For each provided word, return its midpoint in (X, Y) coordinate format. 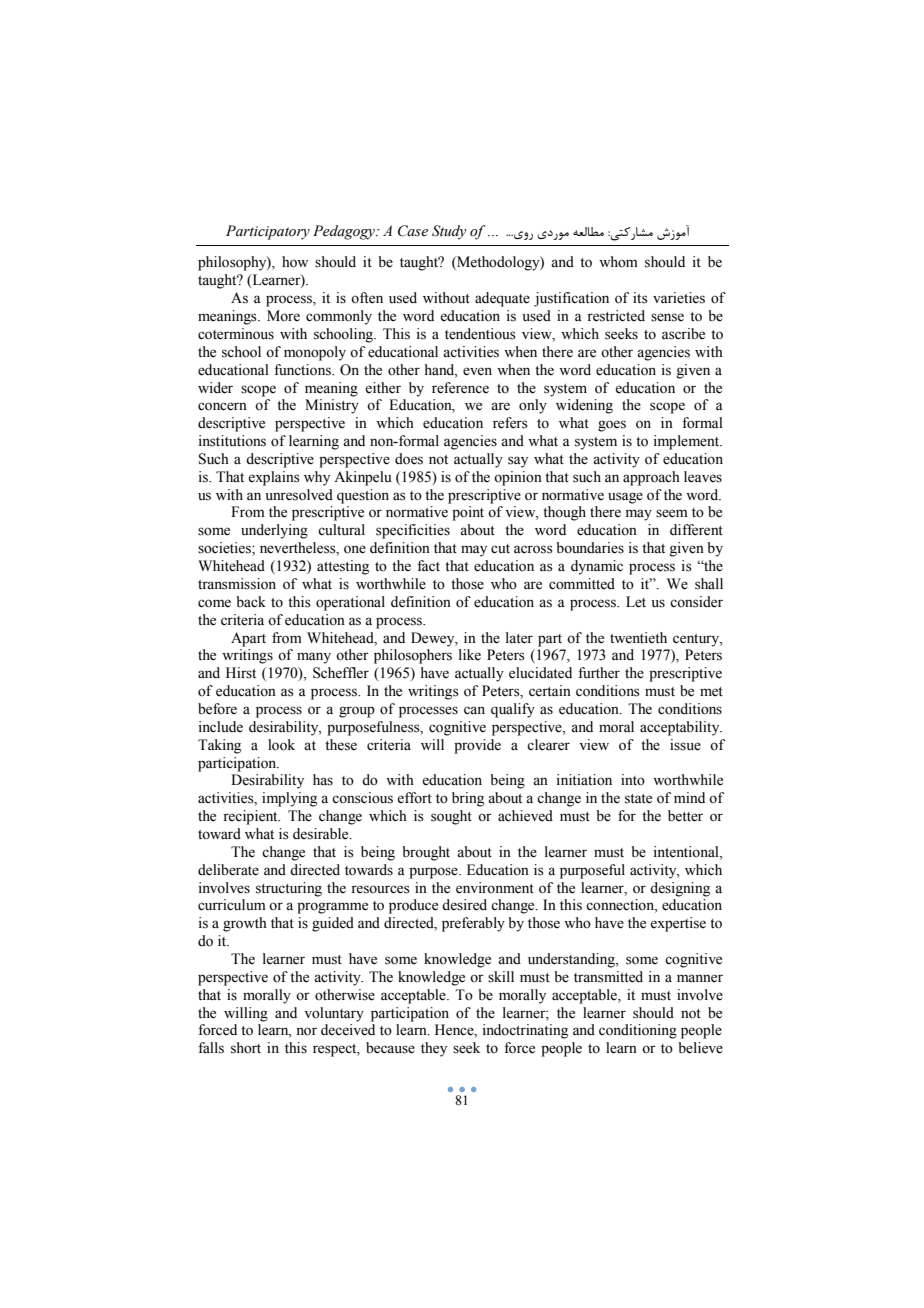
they (434, 1049)
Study (449, 232)
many (314, 658)
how (295, 262)
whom (618, 262)
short (246, 1048)
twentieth (638, 638)
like (470, 655)
